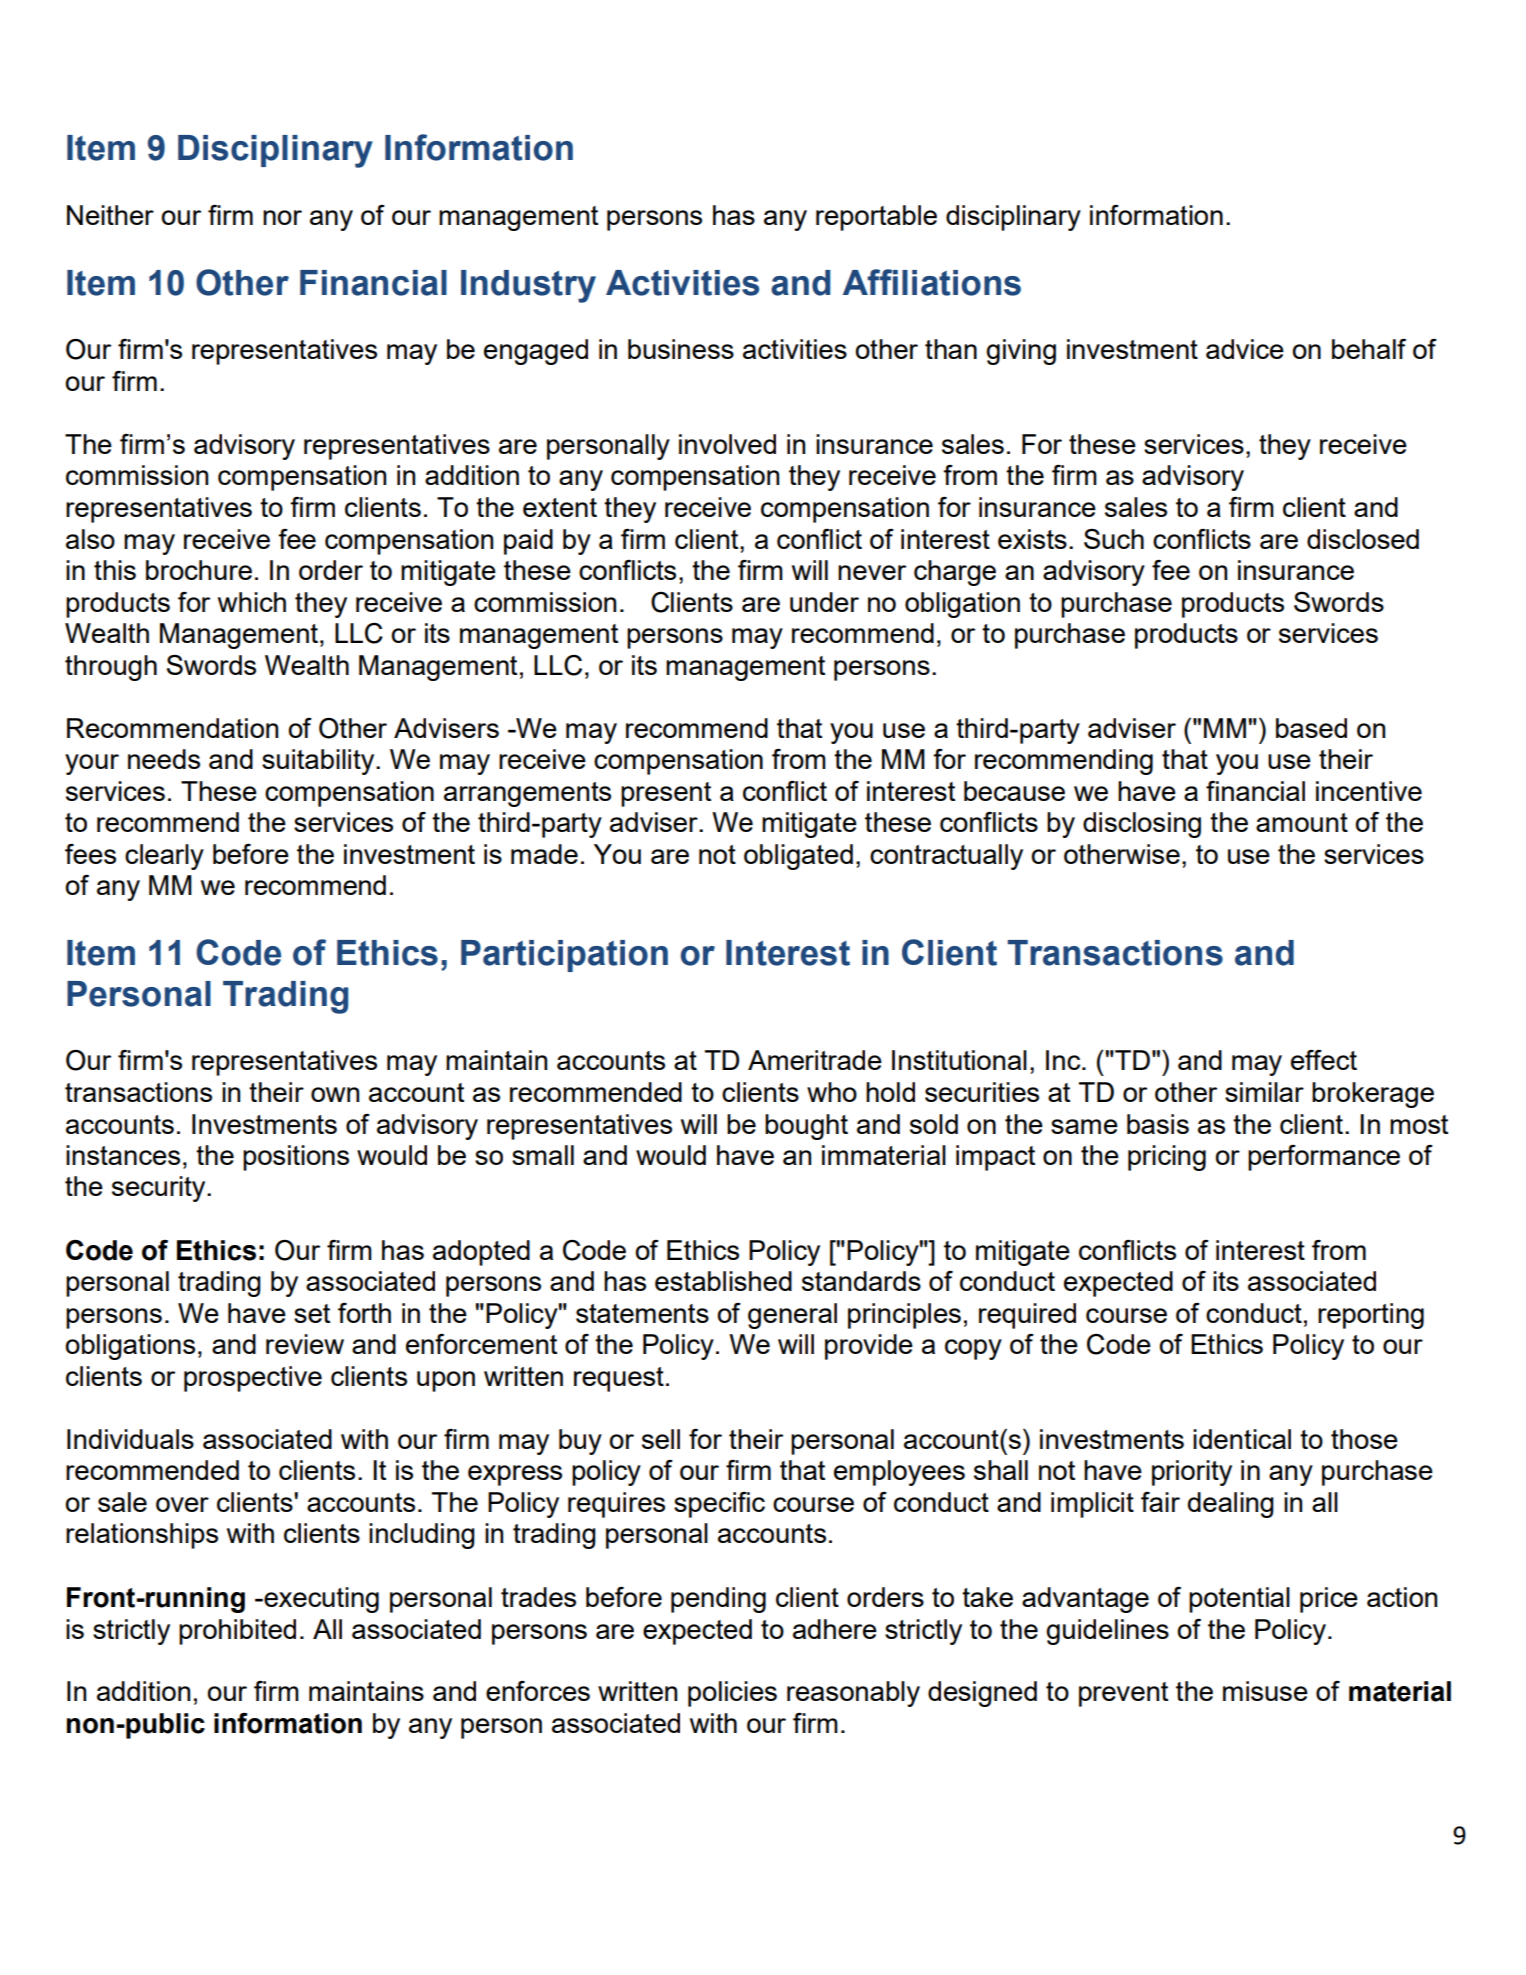 The height and width of the screenshot is (1975, 1526). What do you see at coordinates (732, 1694) in the screenshot?
I see `policies` at bounding box center [732, 1694].
